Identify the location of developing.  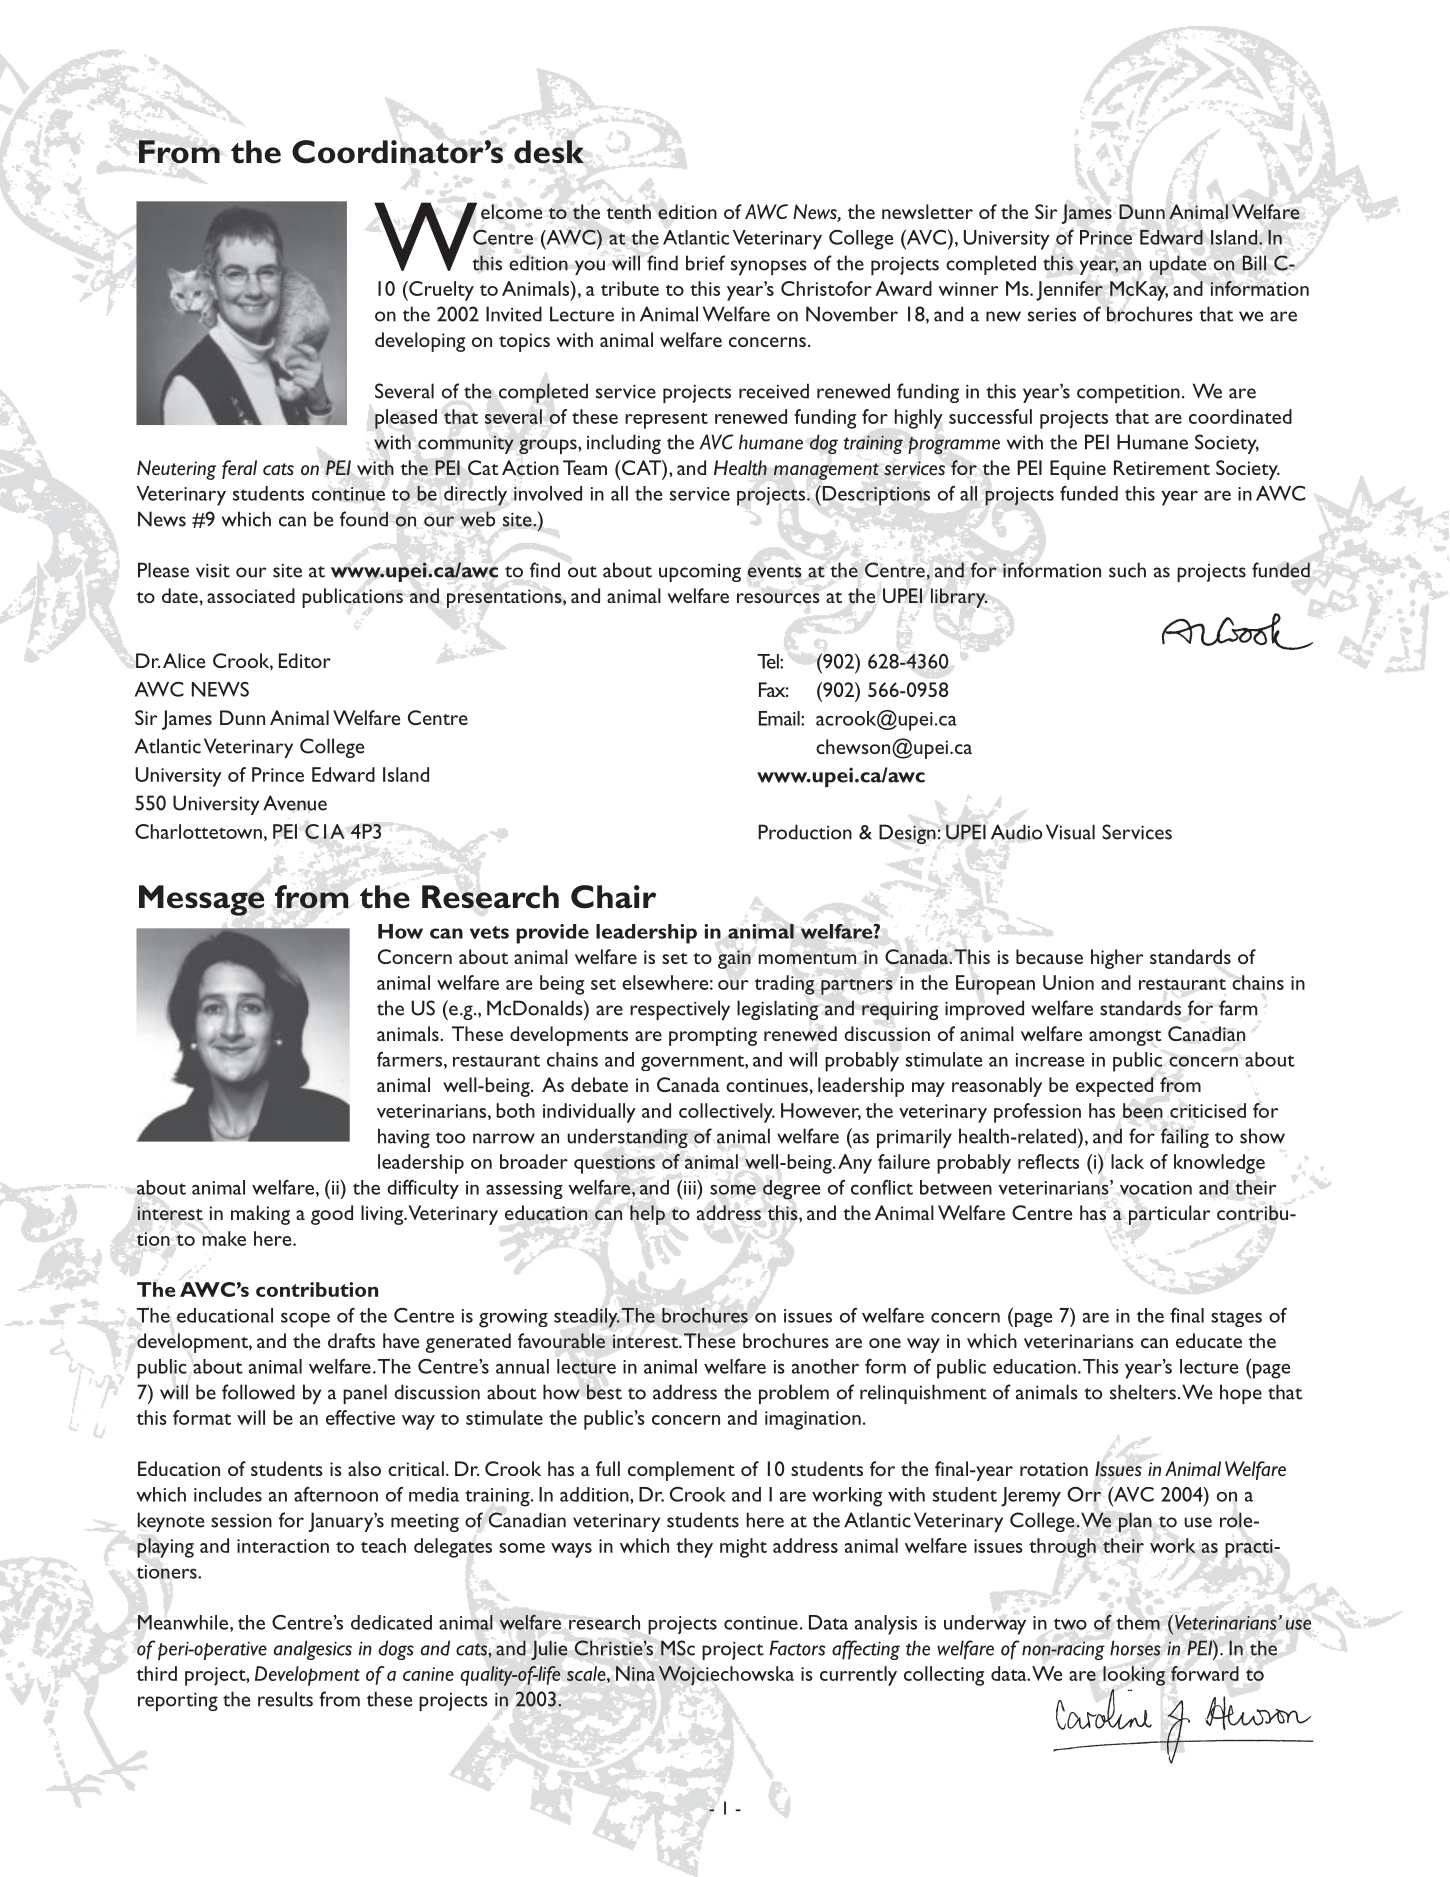
(420, 342).
